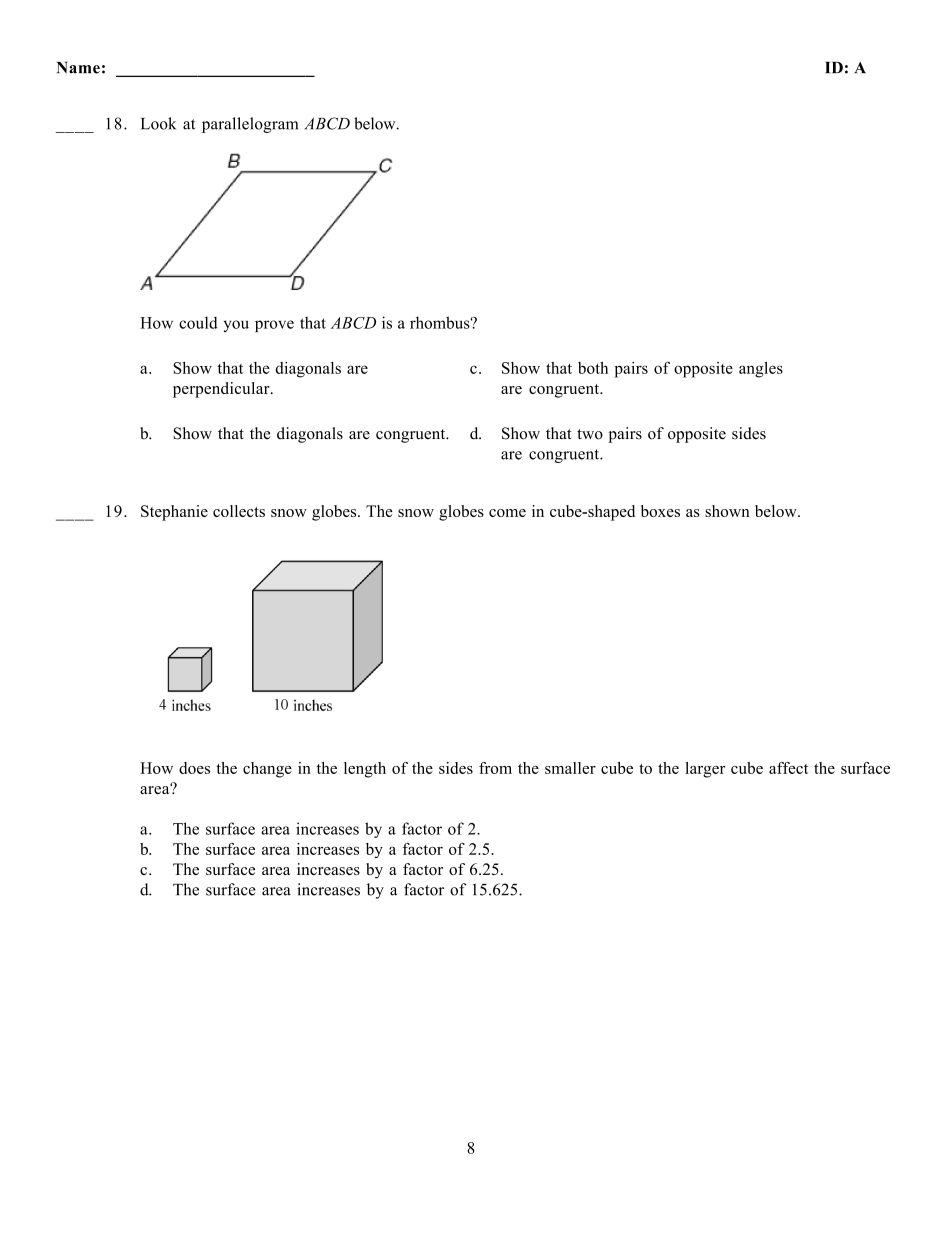  I want to click on parallelogram, so click(250, 125).
